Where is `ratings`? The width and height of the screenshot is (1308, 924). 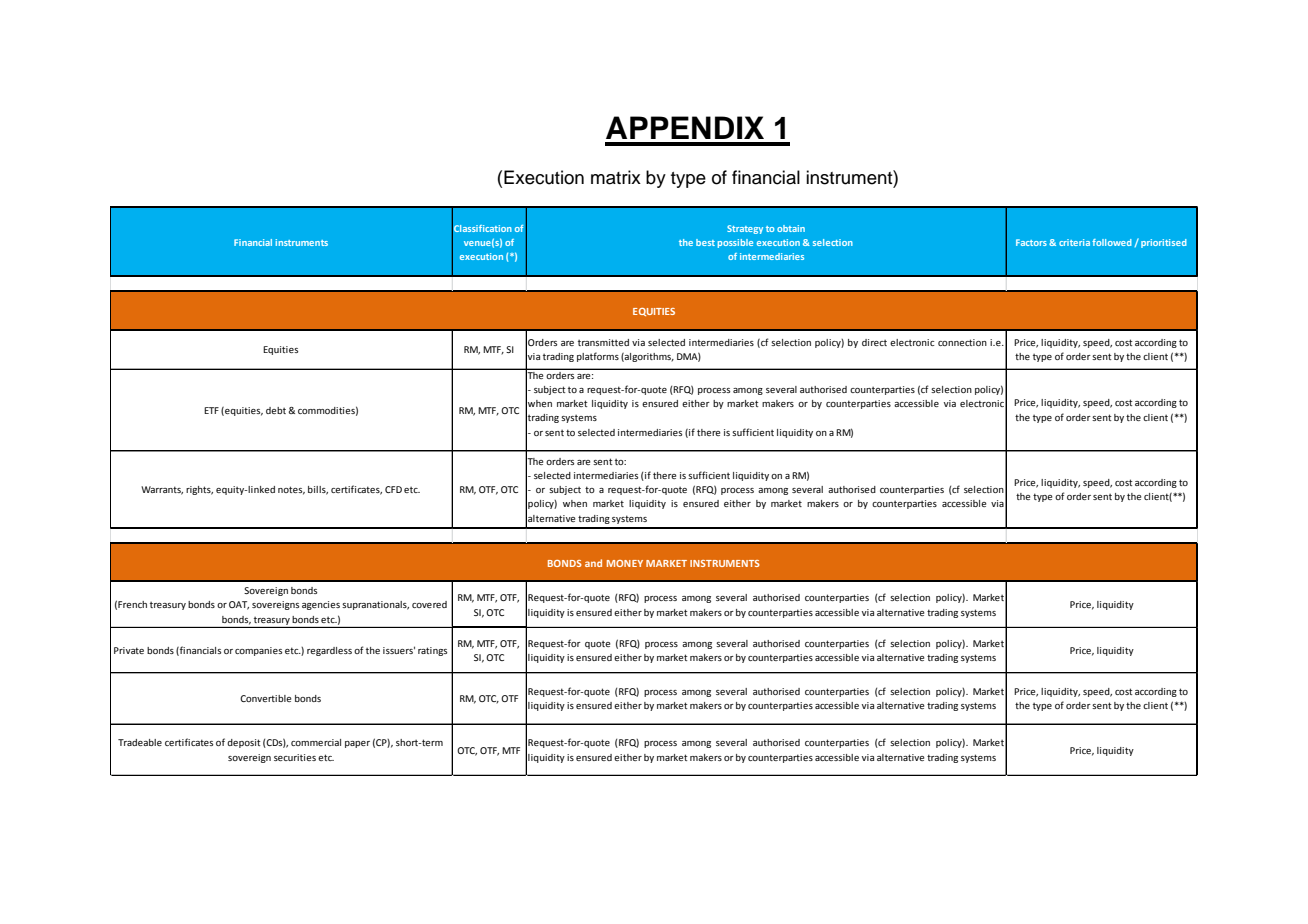
ratings is located at coordinates (432, 651).
